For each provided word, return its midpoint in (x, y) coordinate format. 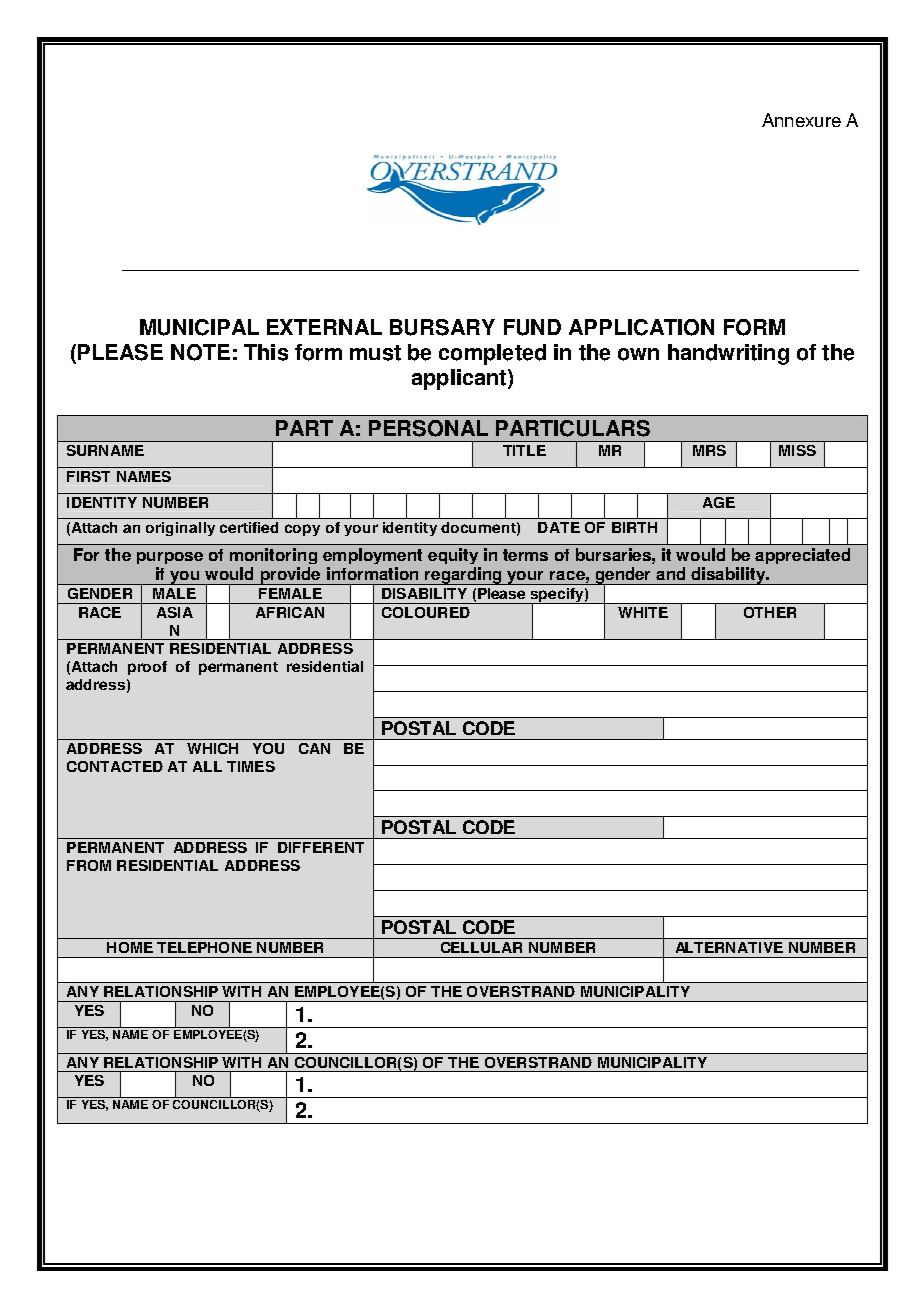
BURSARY (442, 327)
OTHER (770, 612)
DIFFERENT (321, 847)
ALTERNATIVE (729, 947)
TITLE (524, 450)
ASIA (175, 612)
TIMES (251, 766)
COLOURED (426, 612)
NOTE (200, 352)
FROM (89, 865)
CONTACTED (115, 766)
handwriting (728, 354)
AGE (719, 502)
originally (180, 529)
